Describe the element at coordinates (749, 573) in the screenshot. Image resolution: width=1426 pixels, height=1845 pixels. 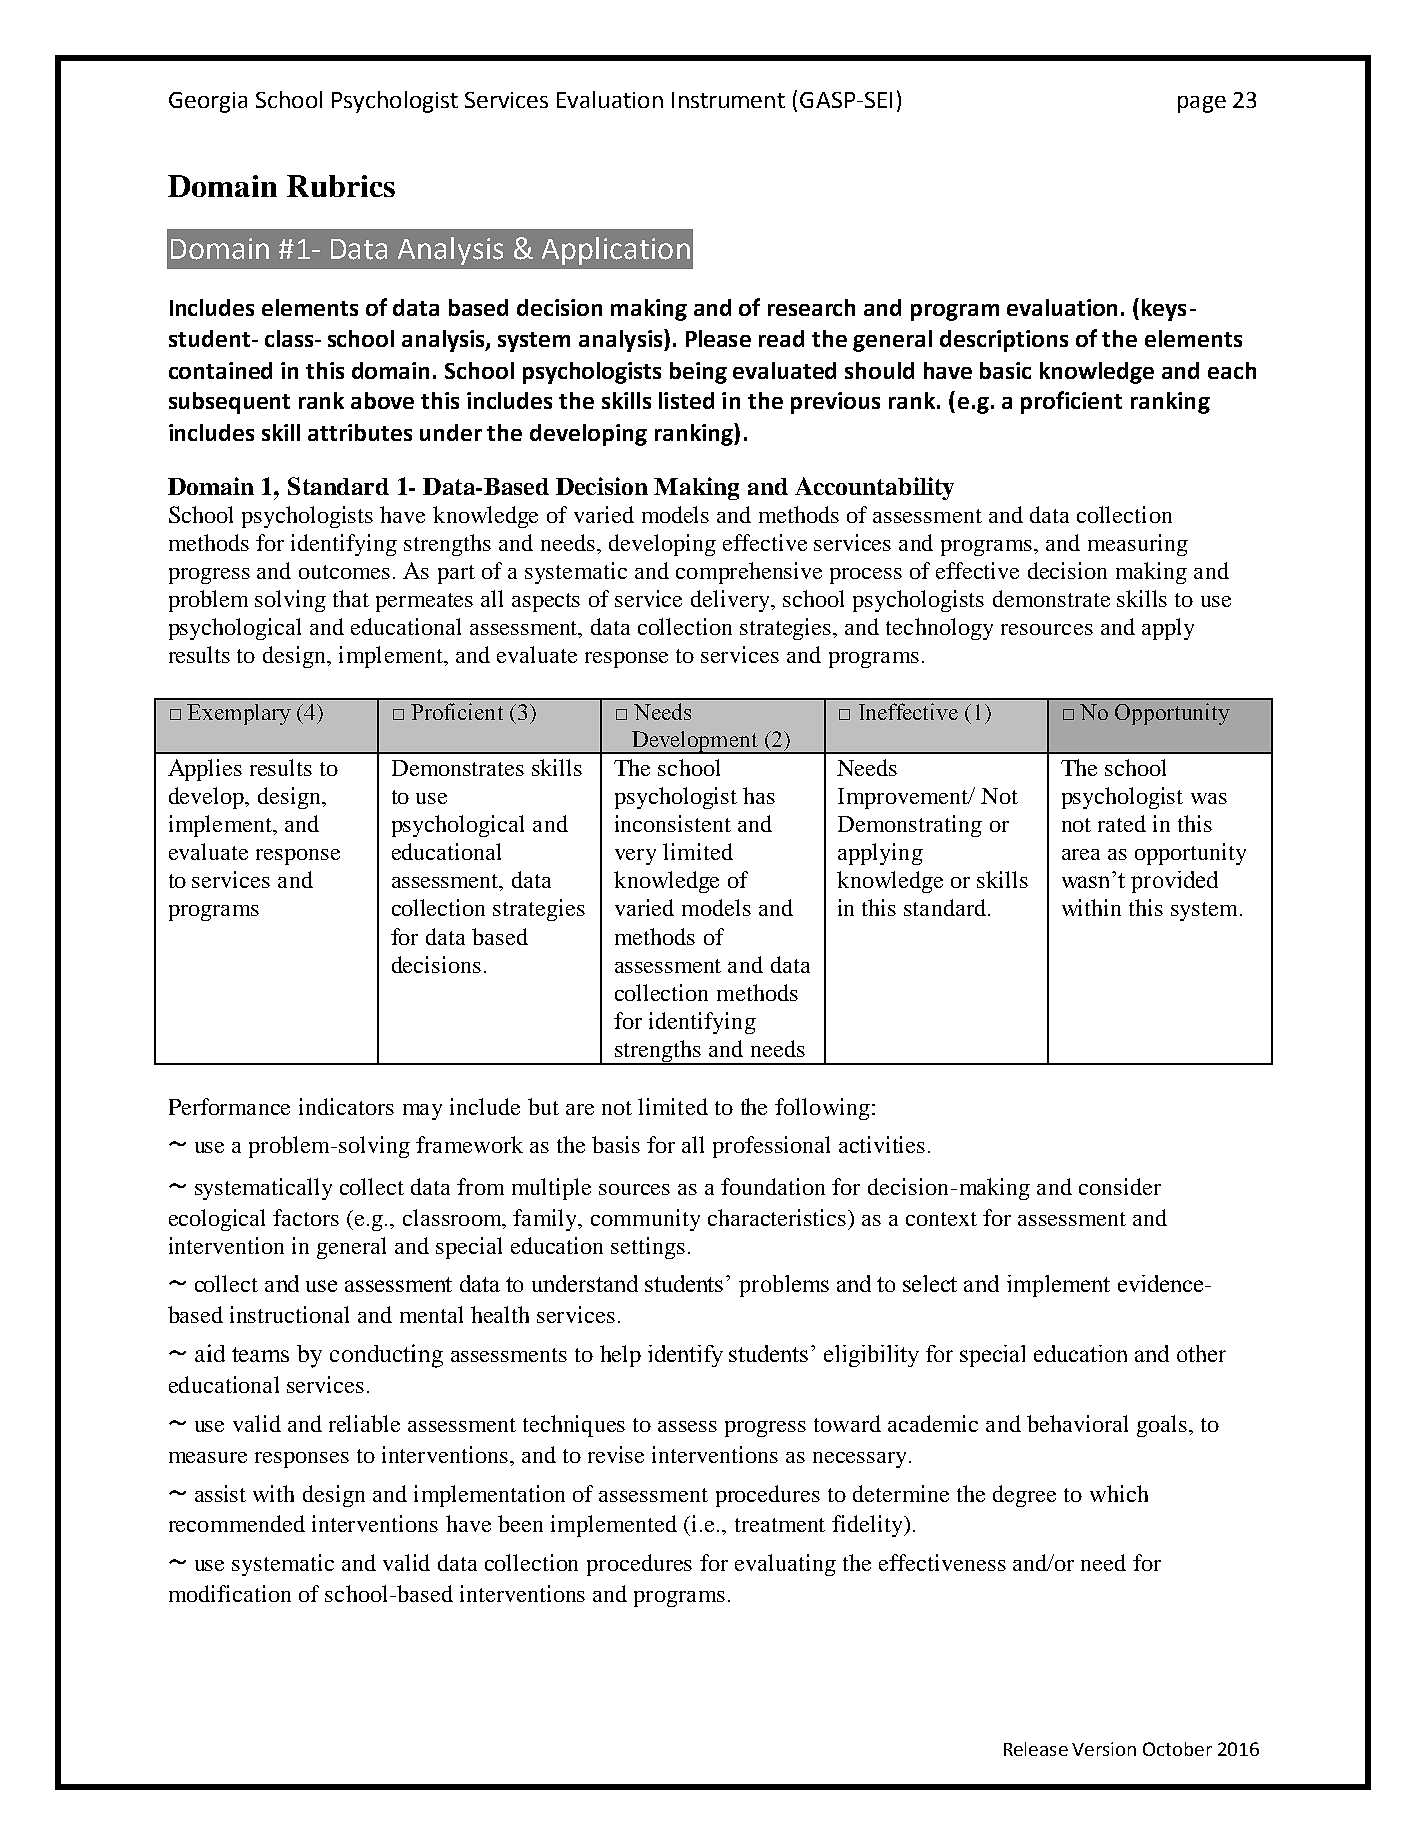
I see `comprehensive` at that location.
